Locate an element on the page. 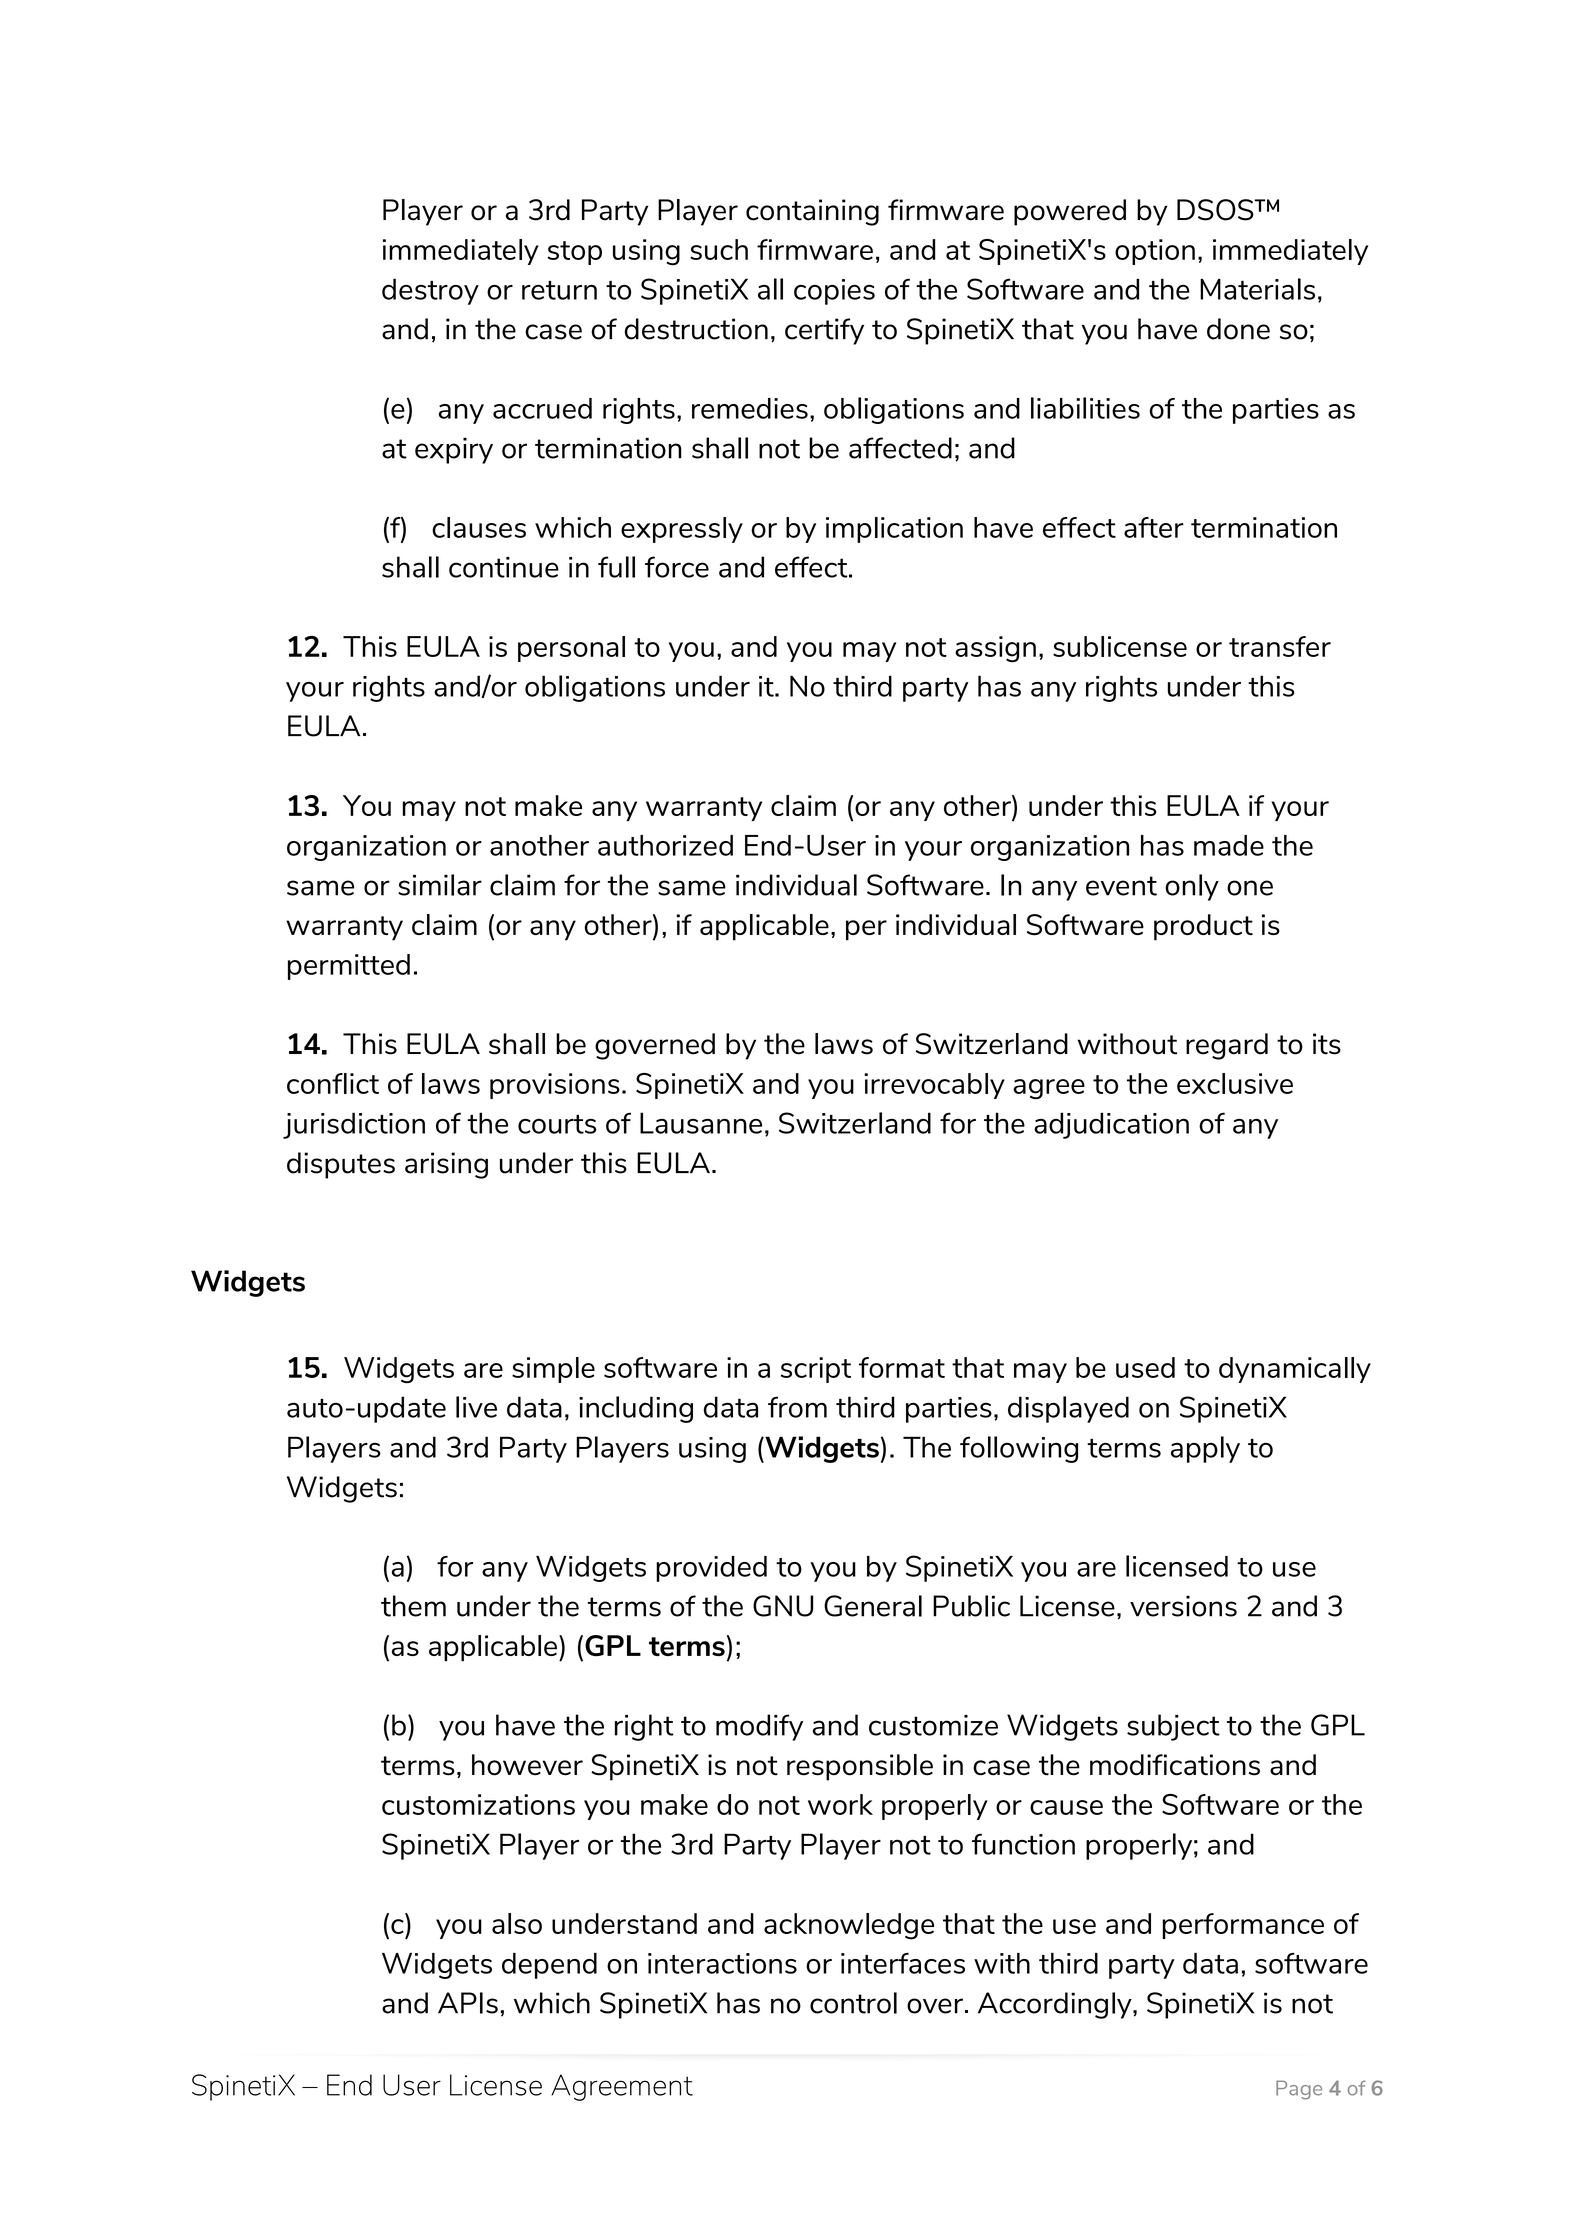 The height and width of the document is (2228, 1574). used is located at coordinates (1145, 1367).
